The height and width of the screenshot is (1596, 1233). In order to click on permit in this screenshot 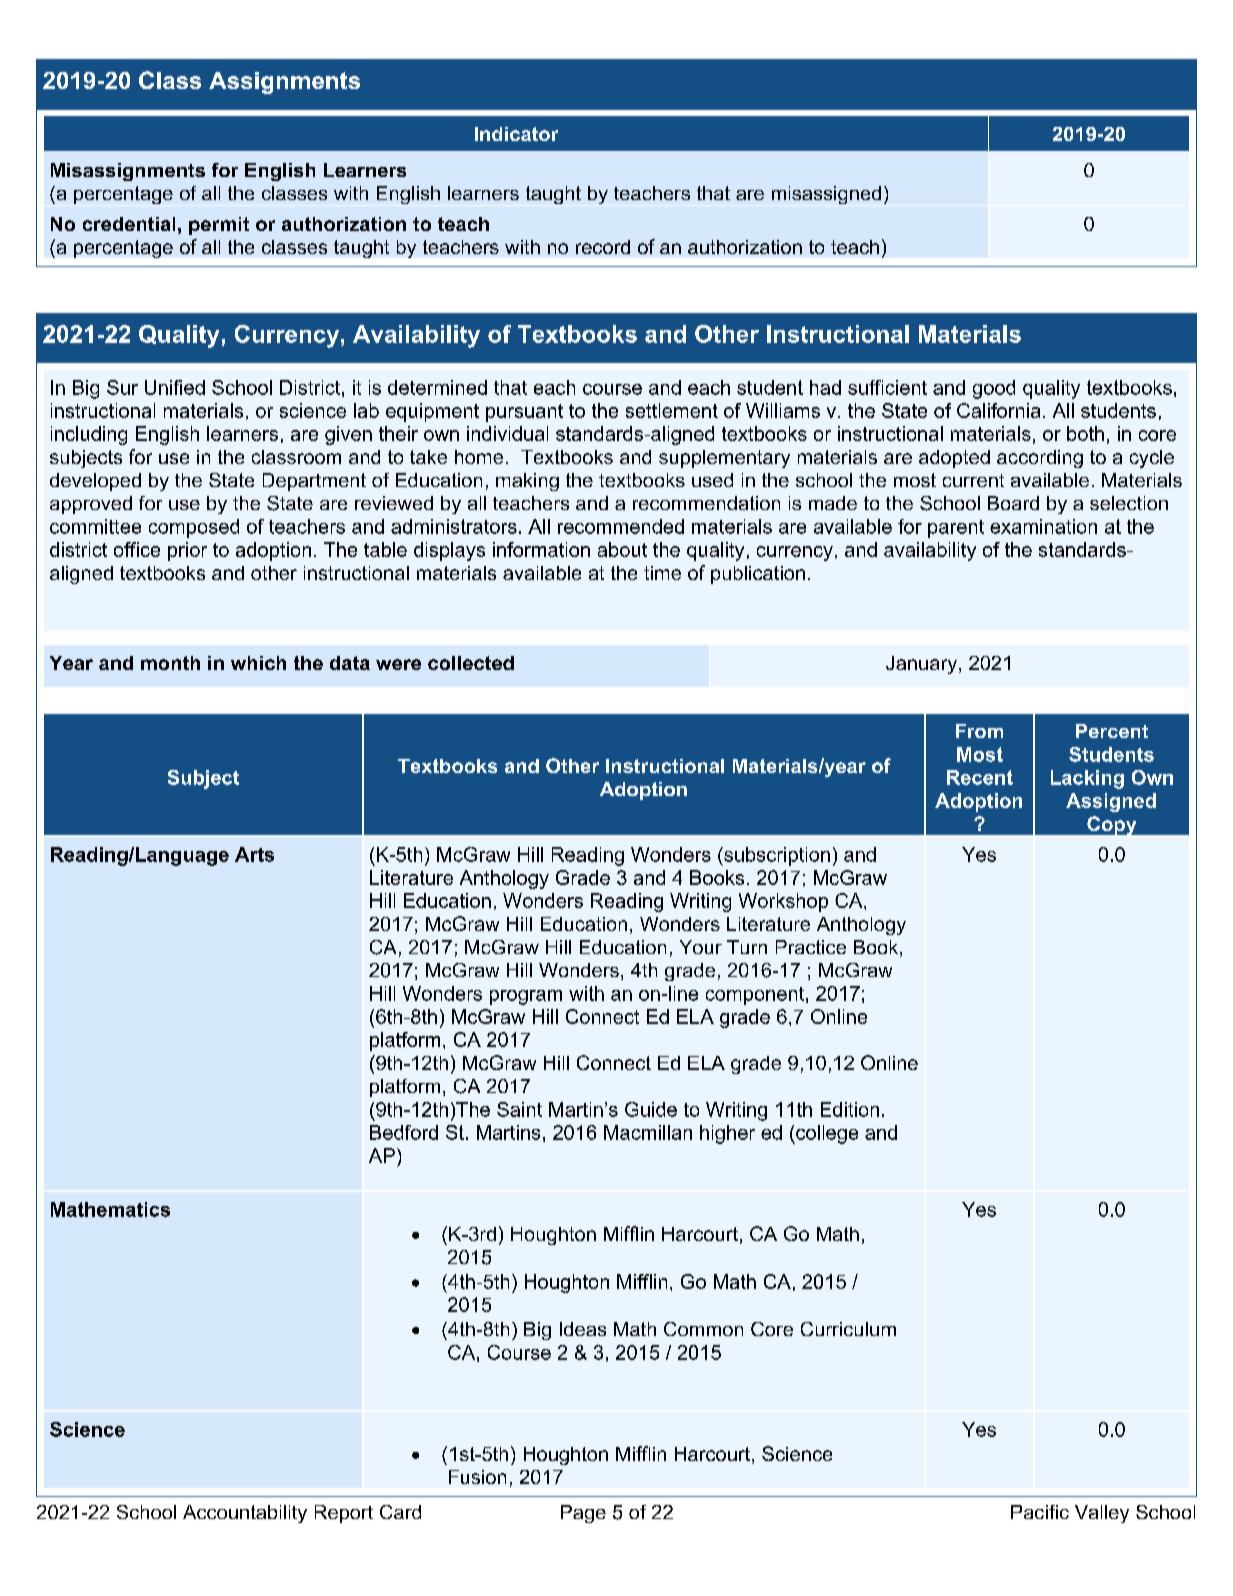, I will do `click(219, 226)`.
